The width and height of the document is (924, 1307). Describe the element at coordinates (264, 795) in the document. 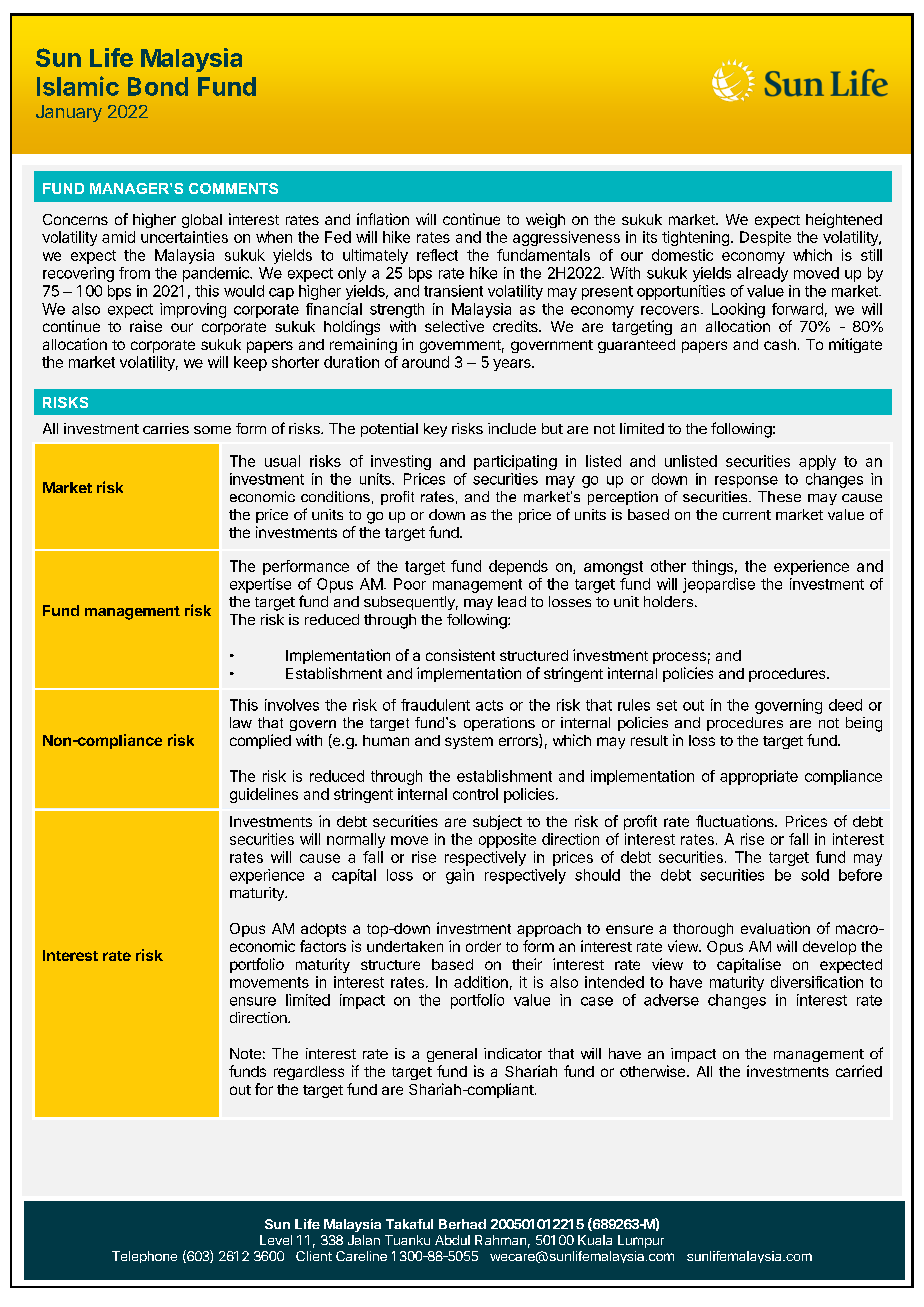

I see `guidelines` at that location.
